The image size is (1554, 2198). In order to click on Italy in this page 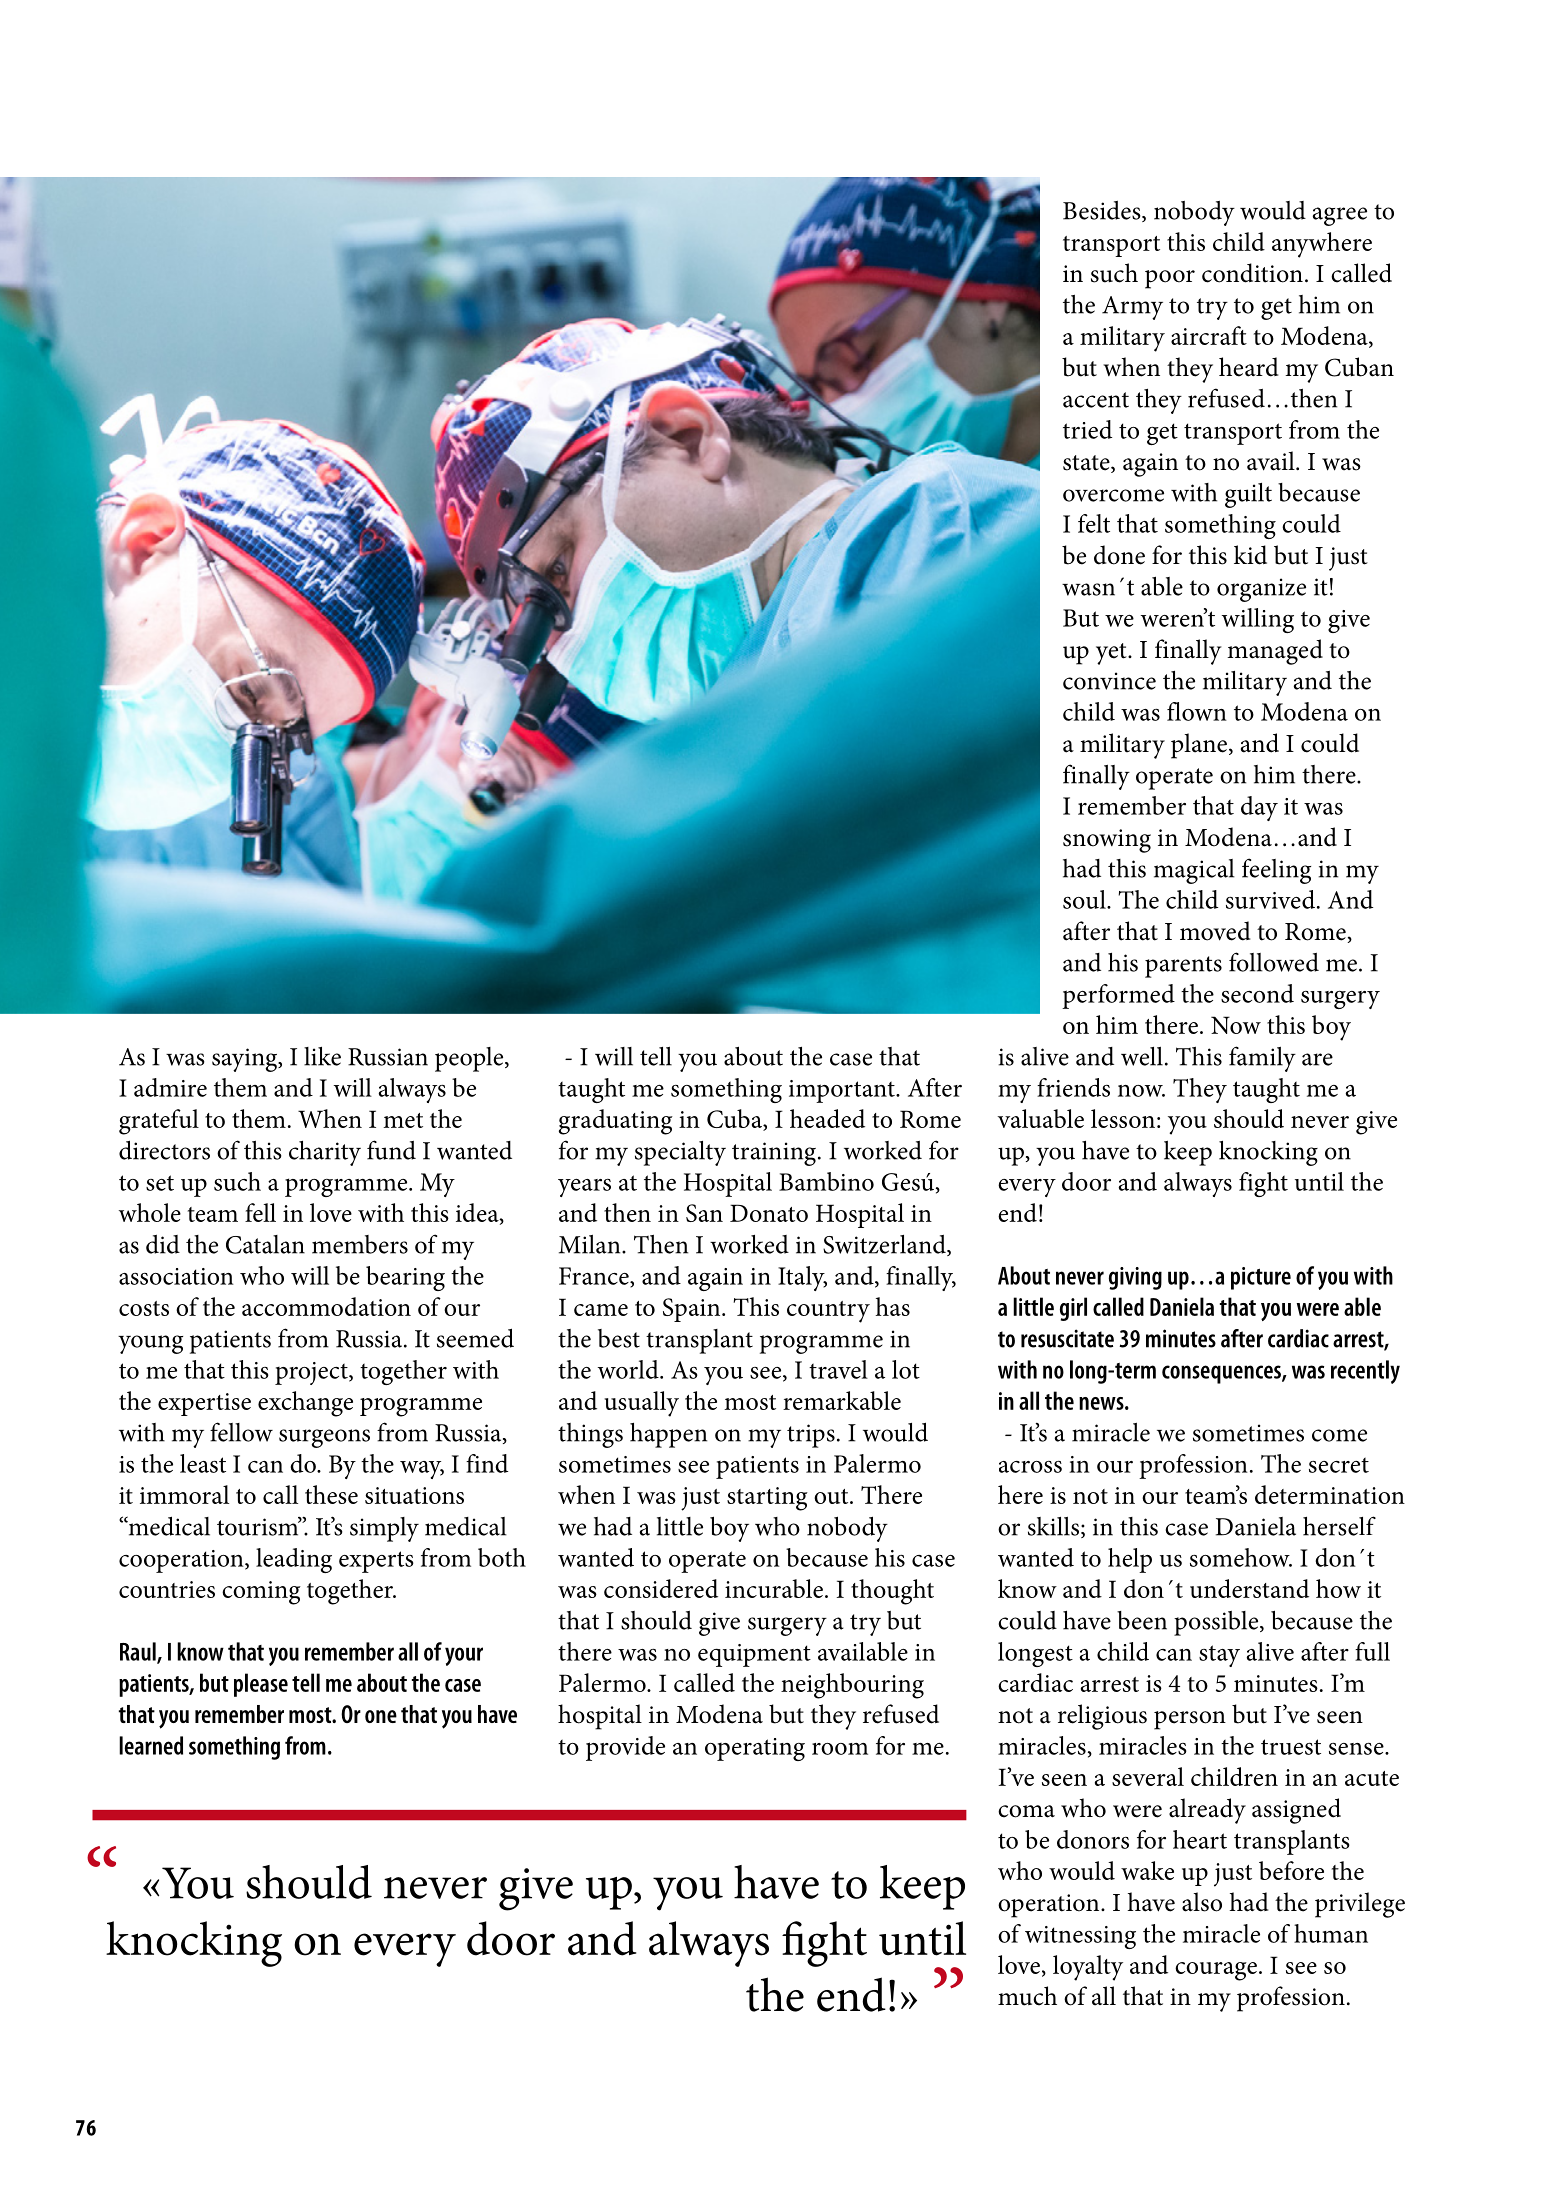, I will do `click(802, 1278)`.
